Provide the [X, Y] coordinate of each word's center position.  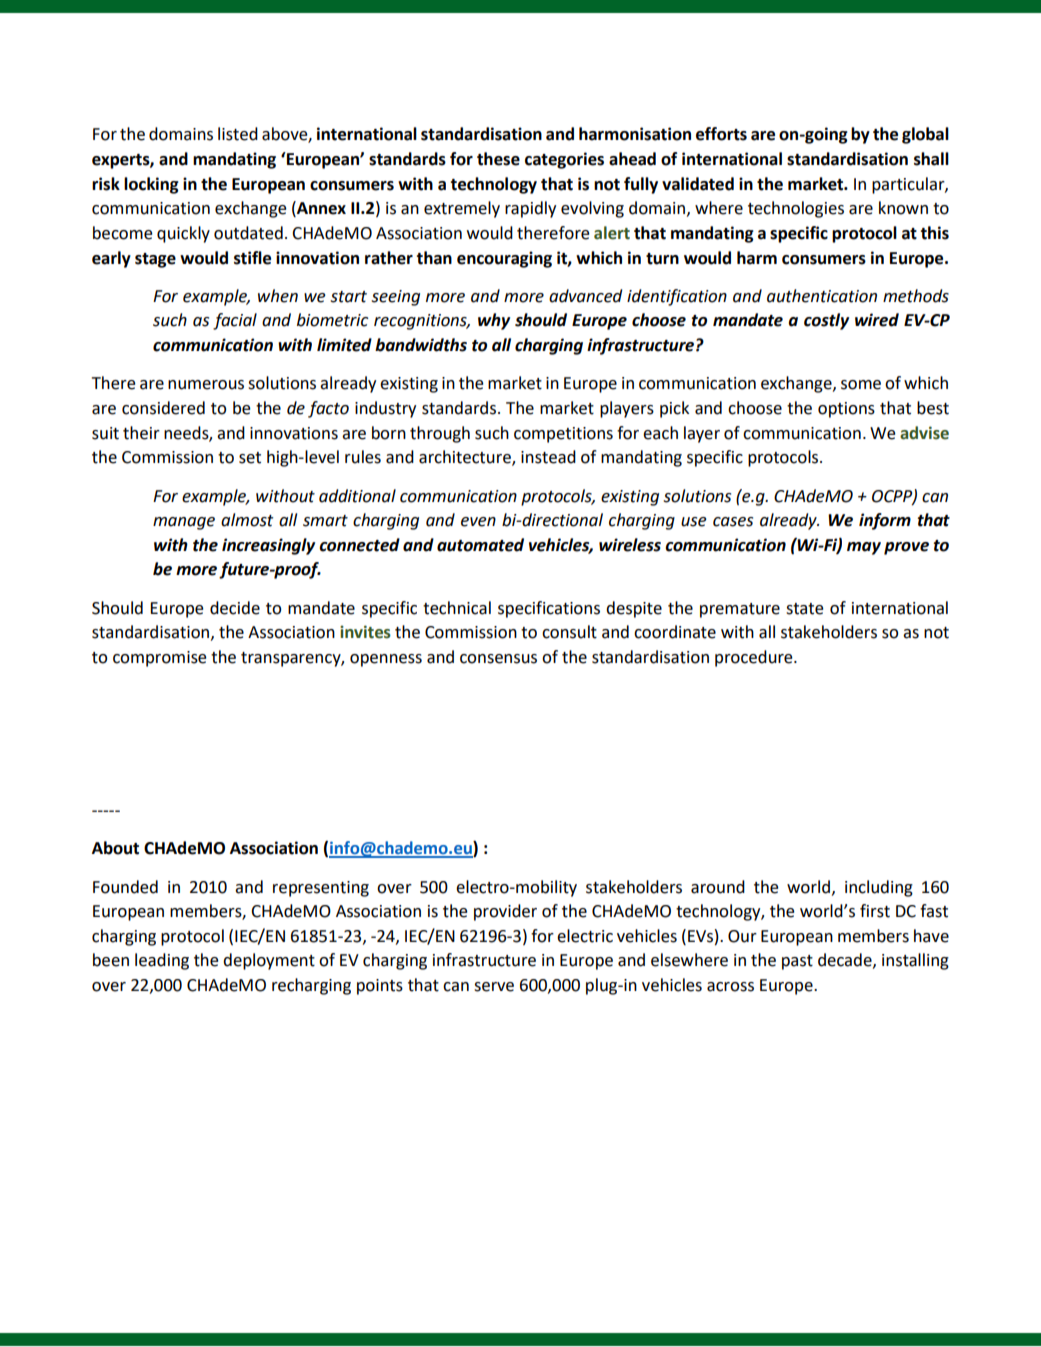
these [498, 159]
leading [162, 961]
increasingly [268, 546]
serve [494, 987]
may [864, 548]
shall [931, 159]
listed [238, 134]
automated [480, 545]
